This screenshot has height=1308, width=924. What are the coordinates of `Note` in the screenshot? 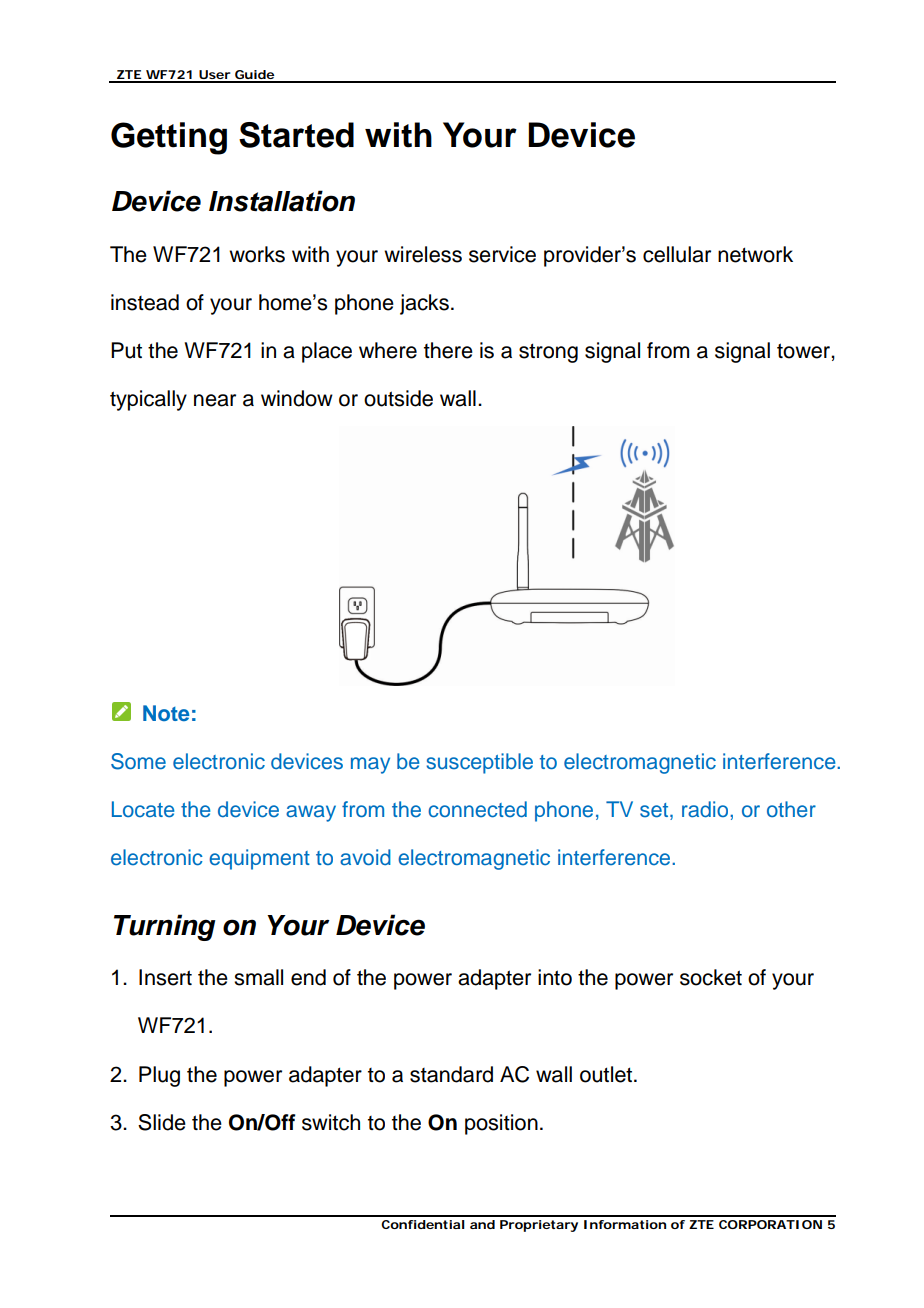 It's located at (166, 713).
